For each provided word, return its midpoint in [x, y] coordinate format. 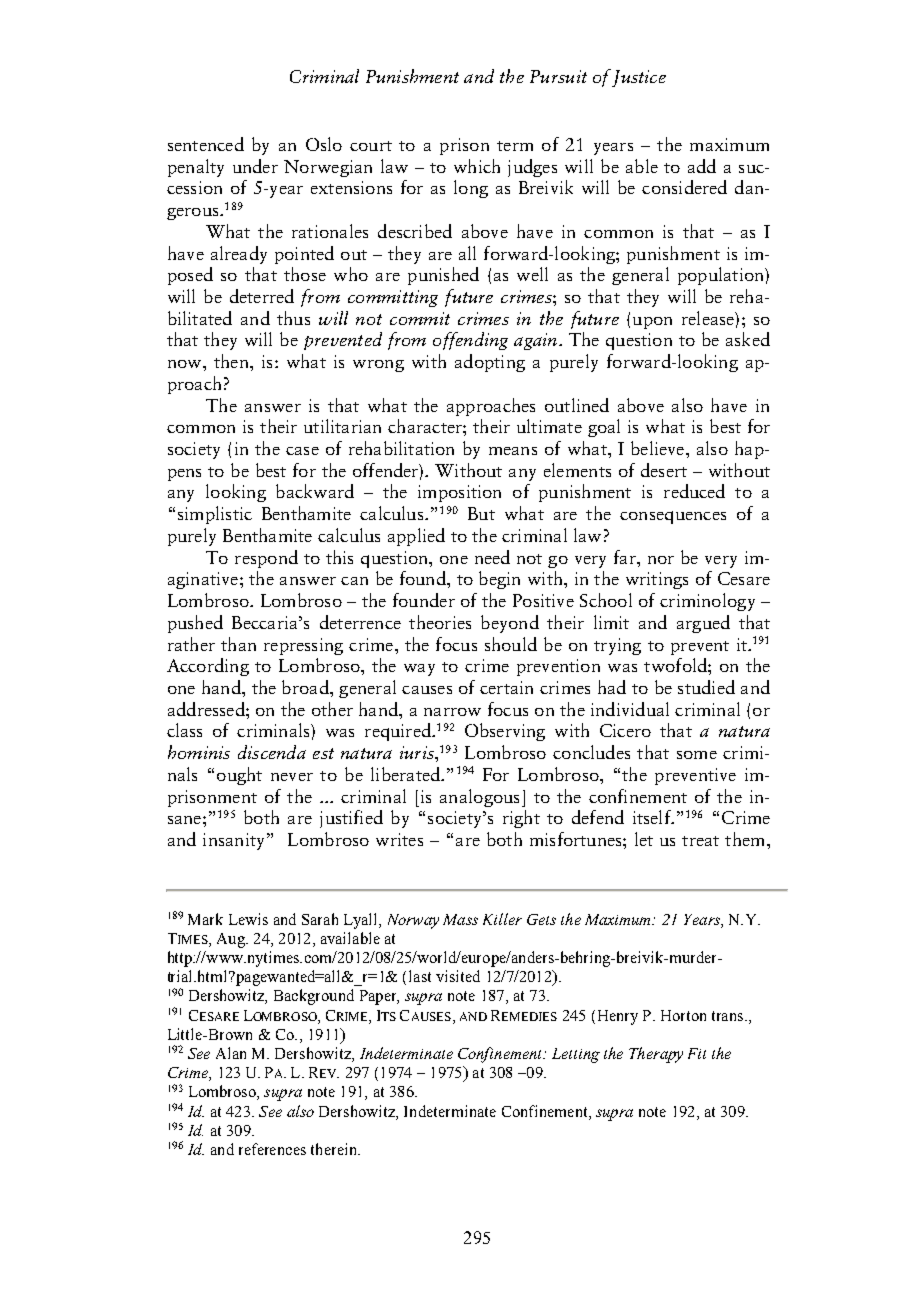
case [302, 451]
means [513, 451]
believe [659, 448]
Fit [697, 1053]
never [292, 777]
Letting [576, 1055]
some [697, 755]
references [272, 1149]
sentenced [206, 144]
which [477, 166]
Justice [639, 78]
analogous [479, 798]
